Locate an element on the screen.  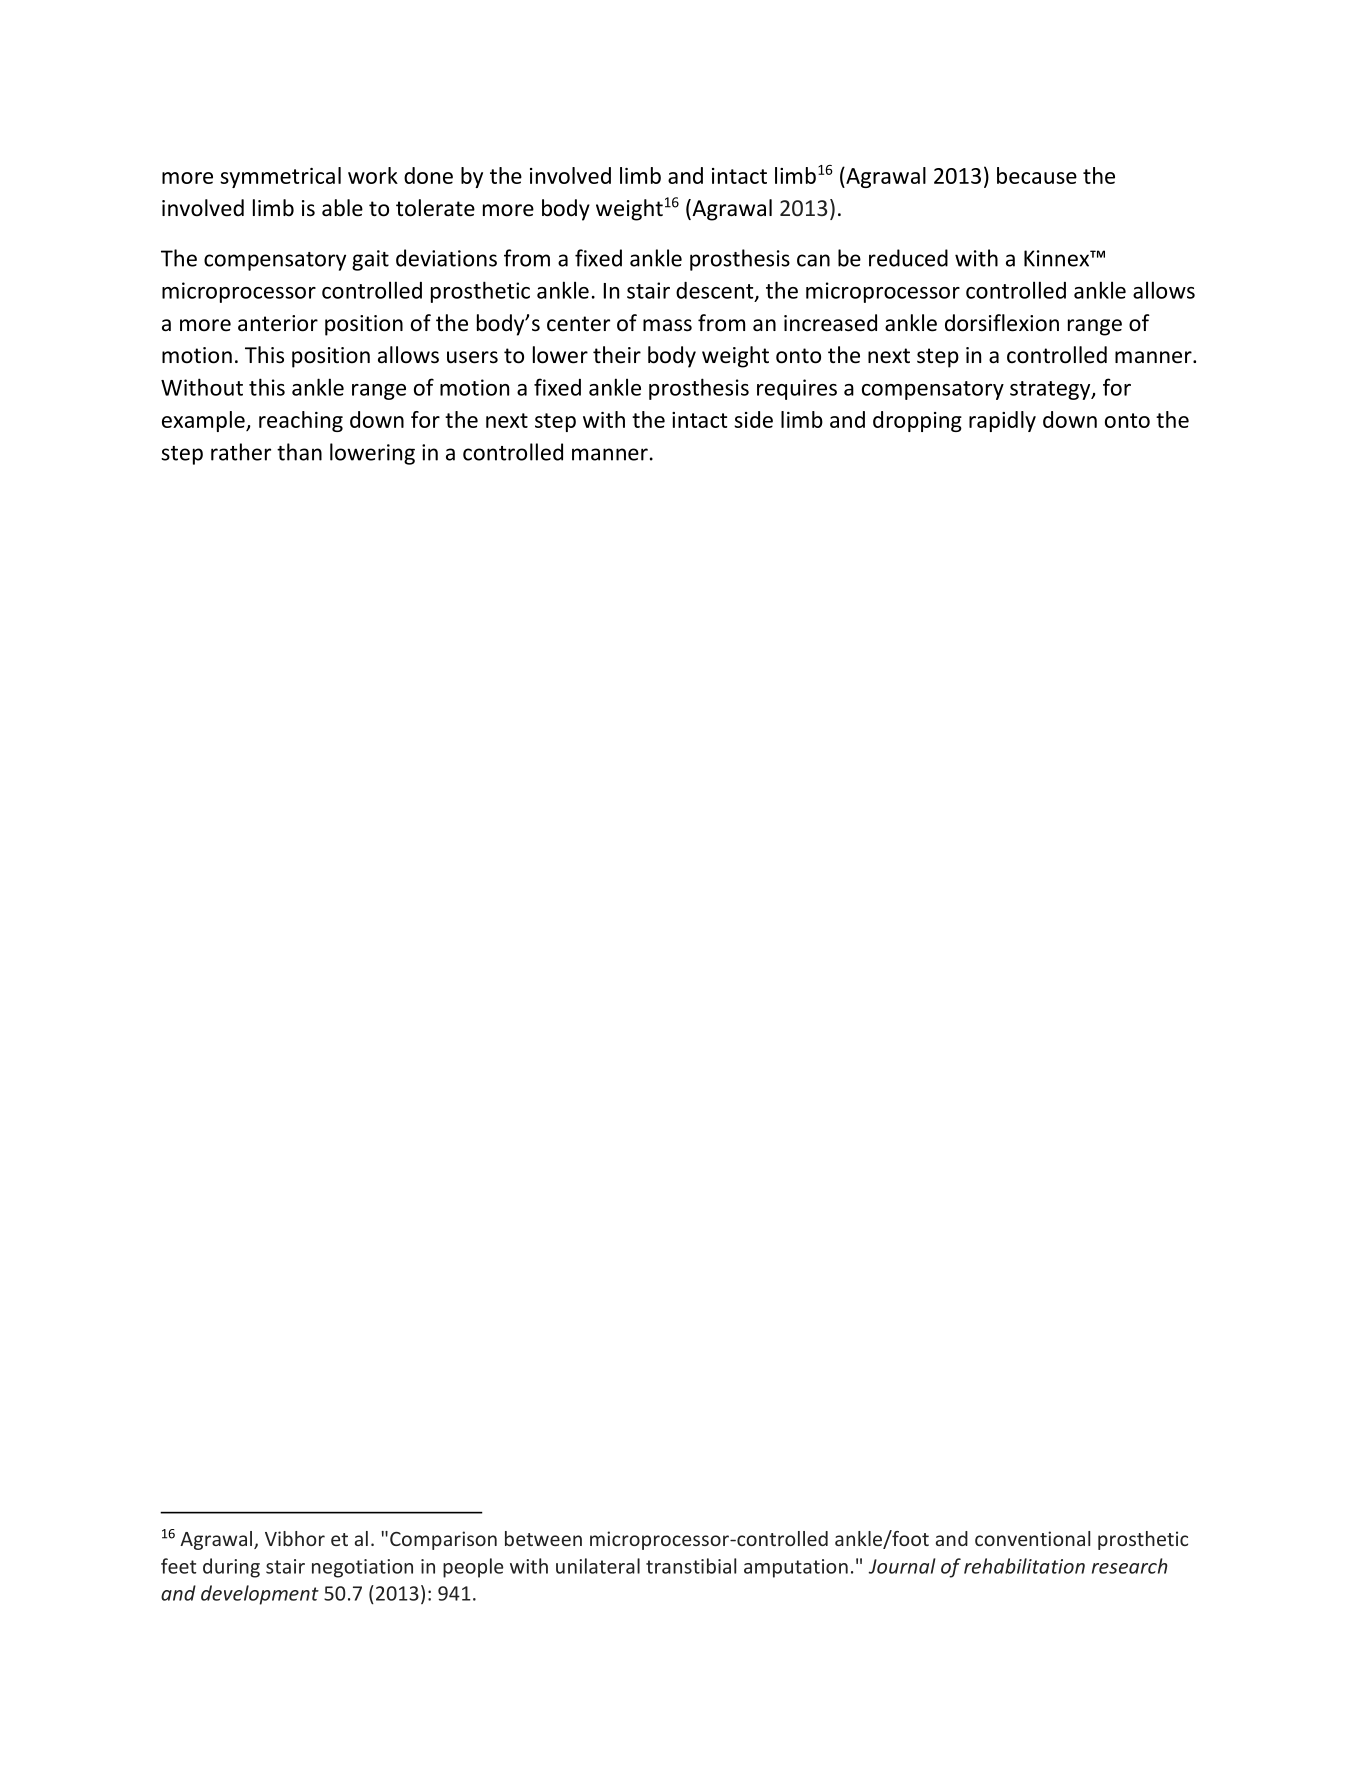
side is located at coordinates (753, 419).
